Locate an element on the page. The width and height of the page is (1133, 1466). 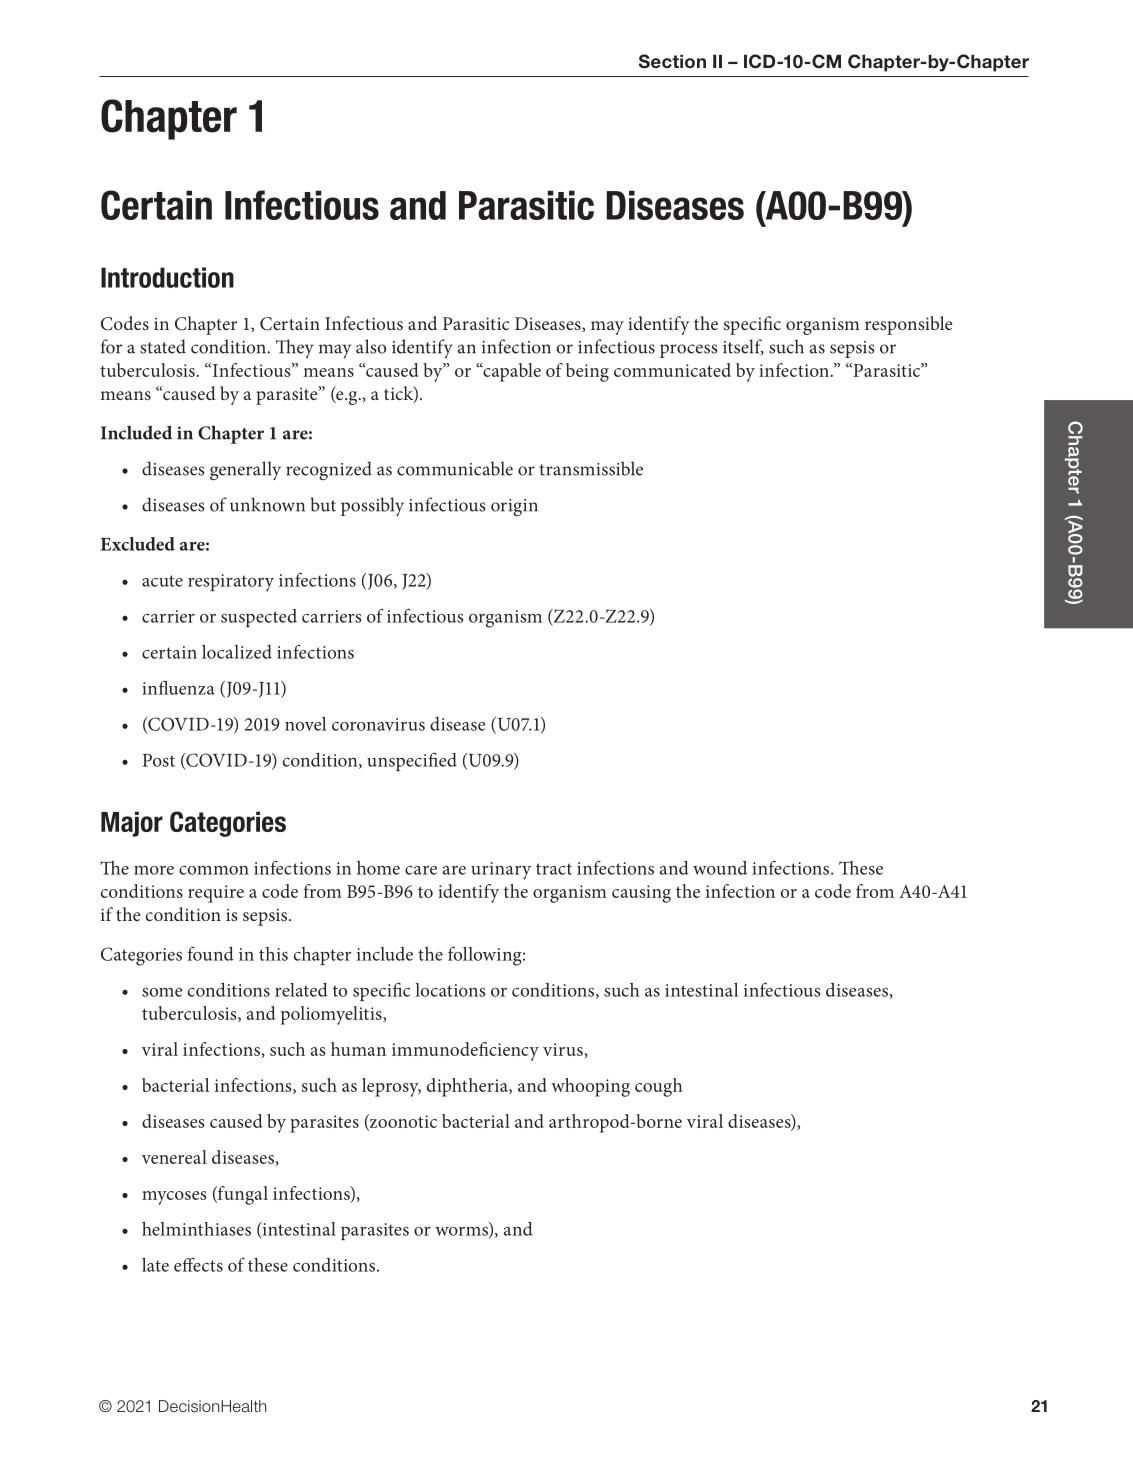
urinary is located at coordinates (501, 871).
